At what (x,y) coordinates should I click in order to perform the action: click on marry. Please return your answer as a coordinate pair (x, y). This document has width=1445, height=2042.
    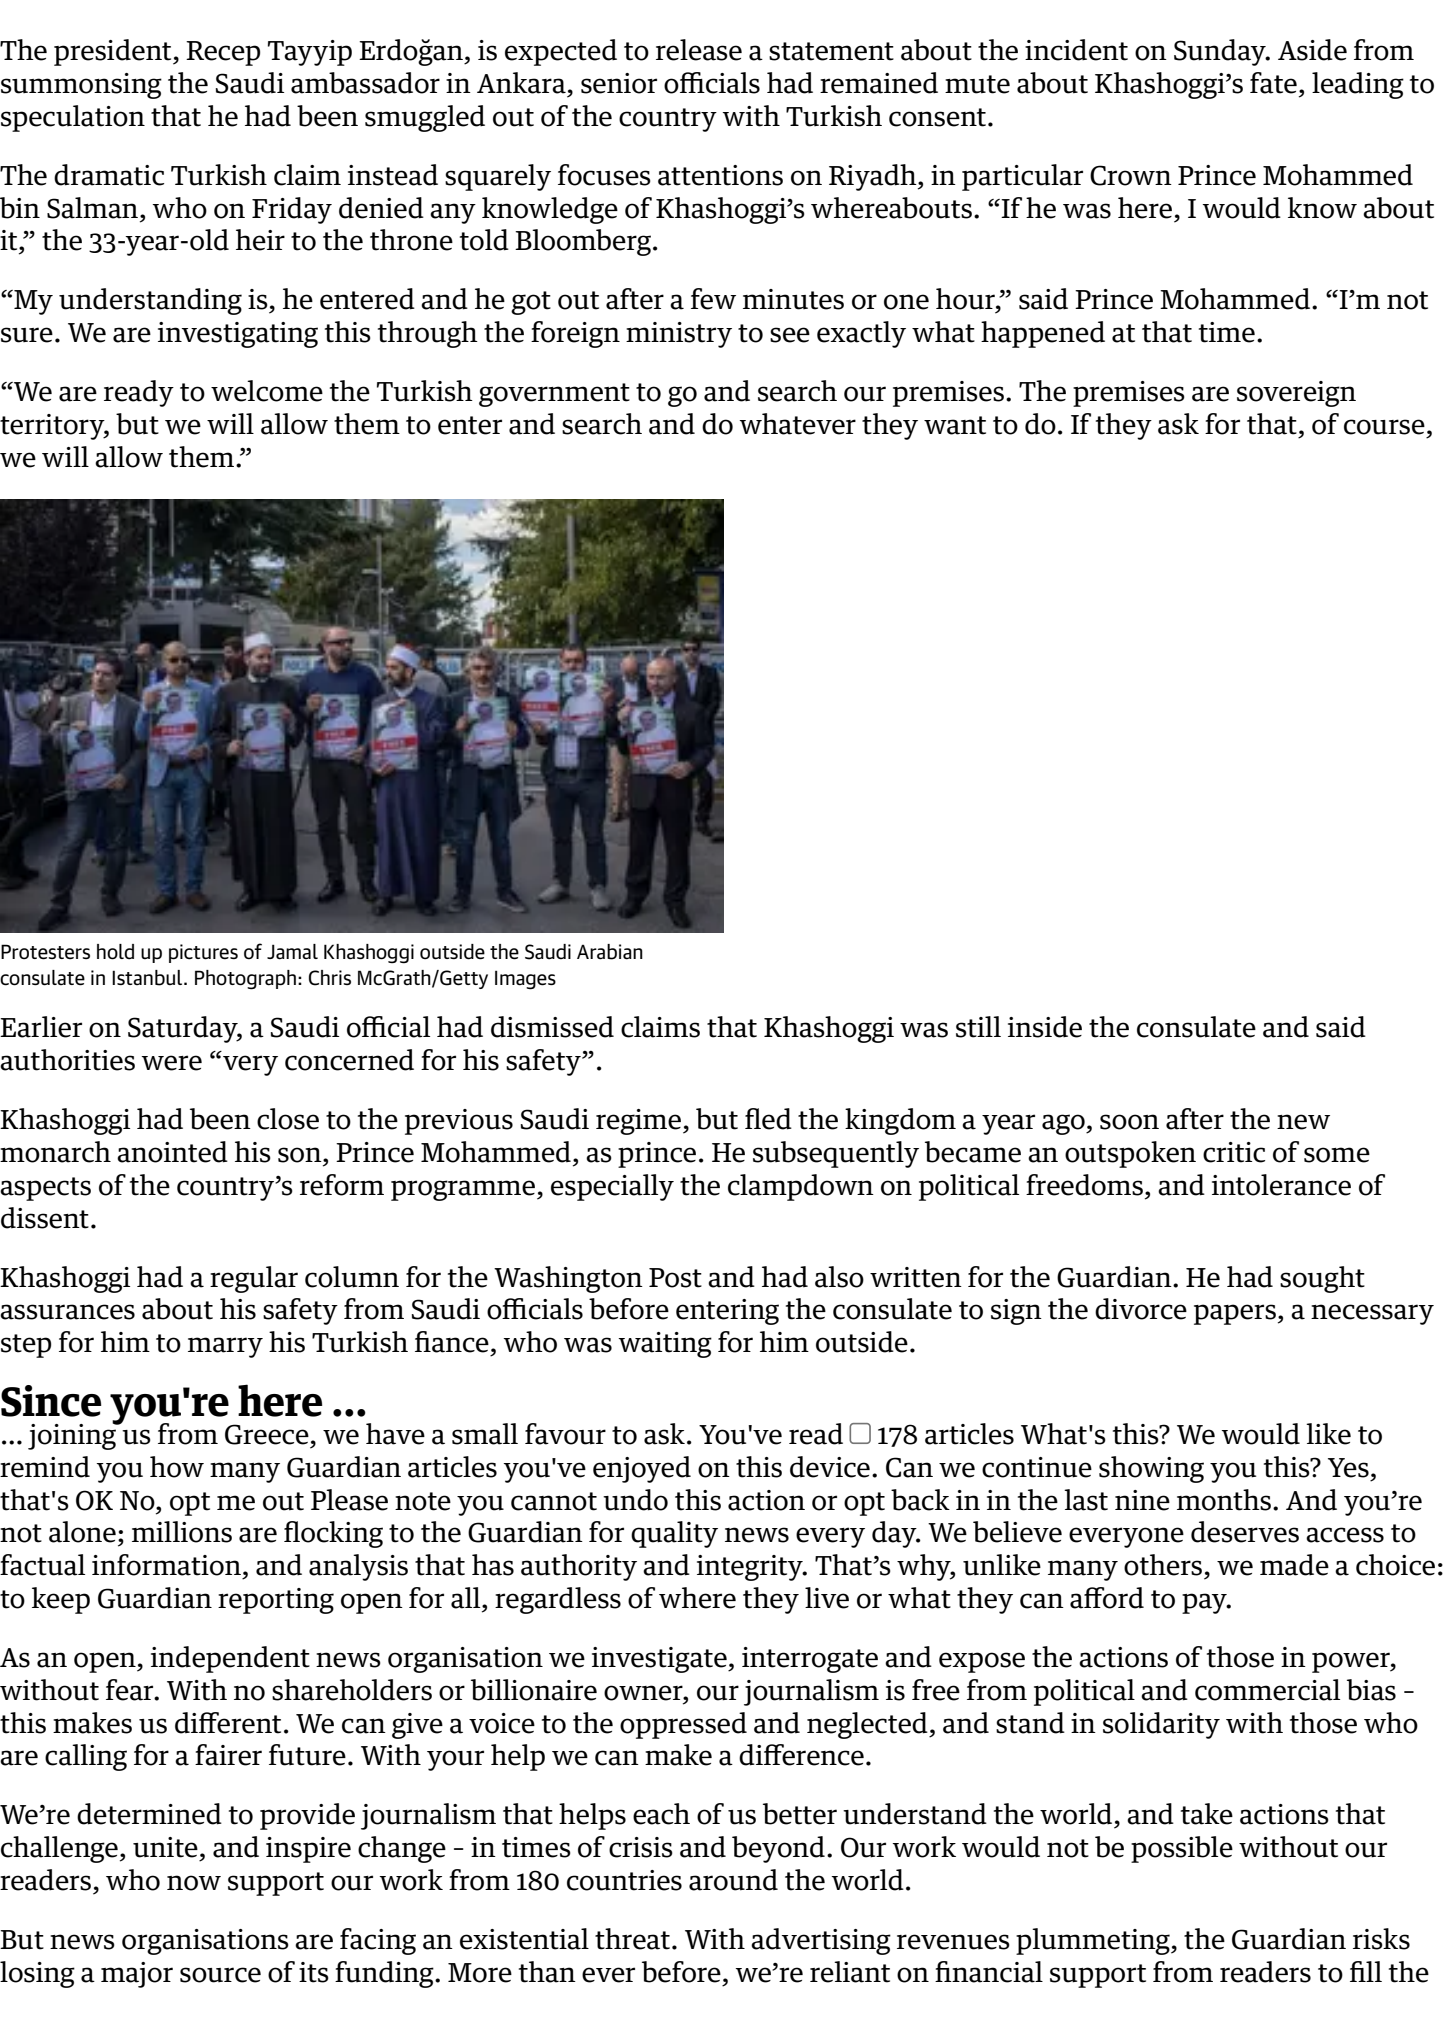
    Looking at the image, I should click on (225, 1347).
